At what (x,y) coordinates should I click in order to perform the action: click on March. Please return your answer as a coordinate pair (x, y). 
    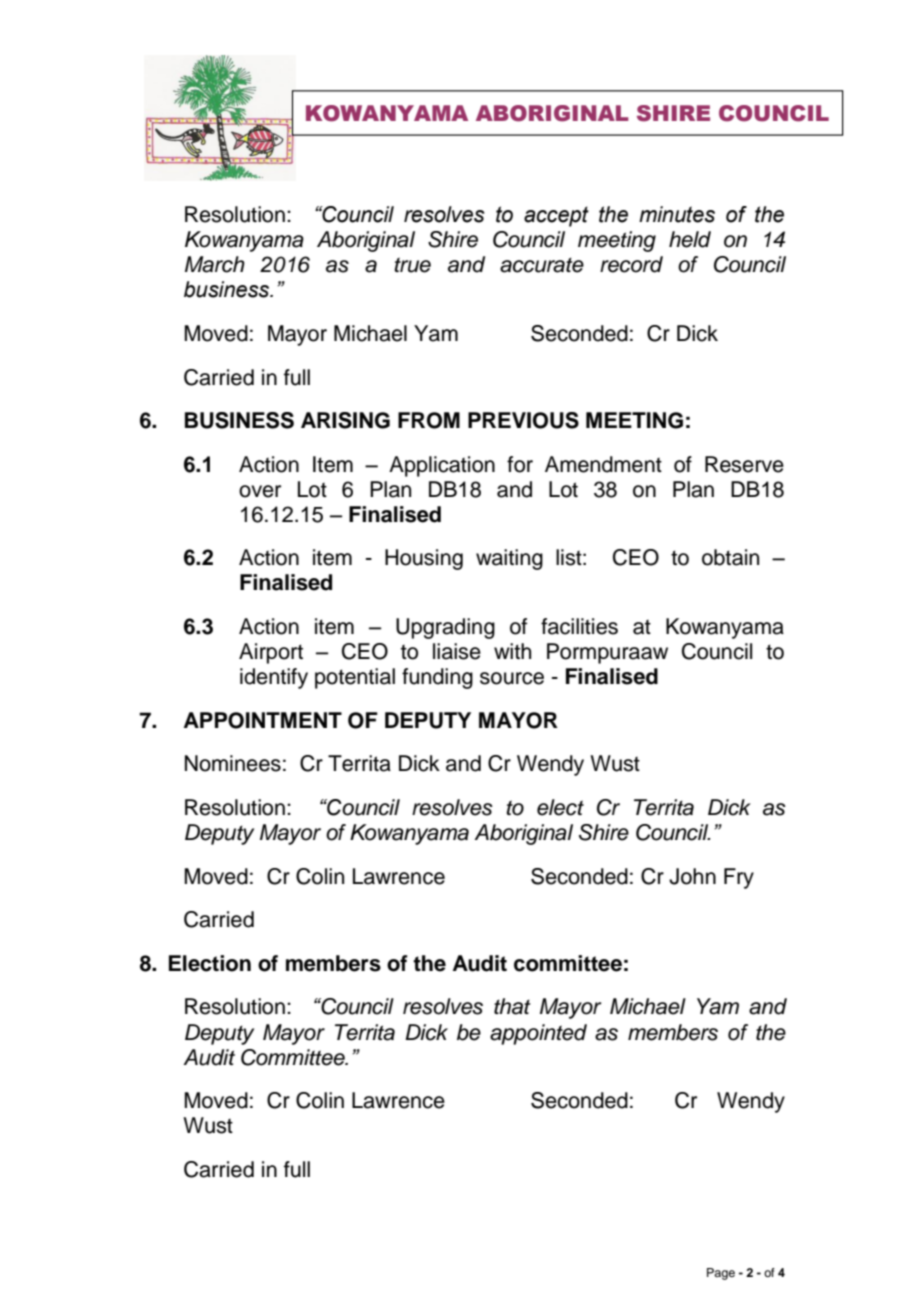
    Looking at the image, I should click on (215, 264).
